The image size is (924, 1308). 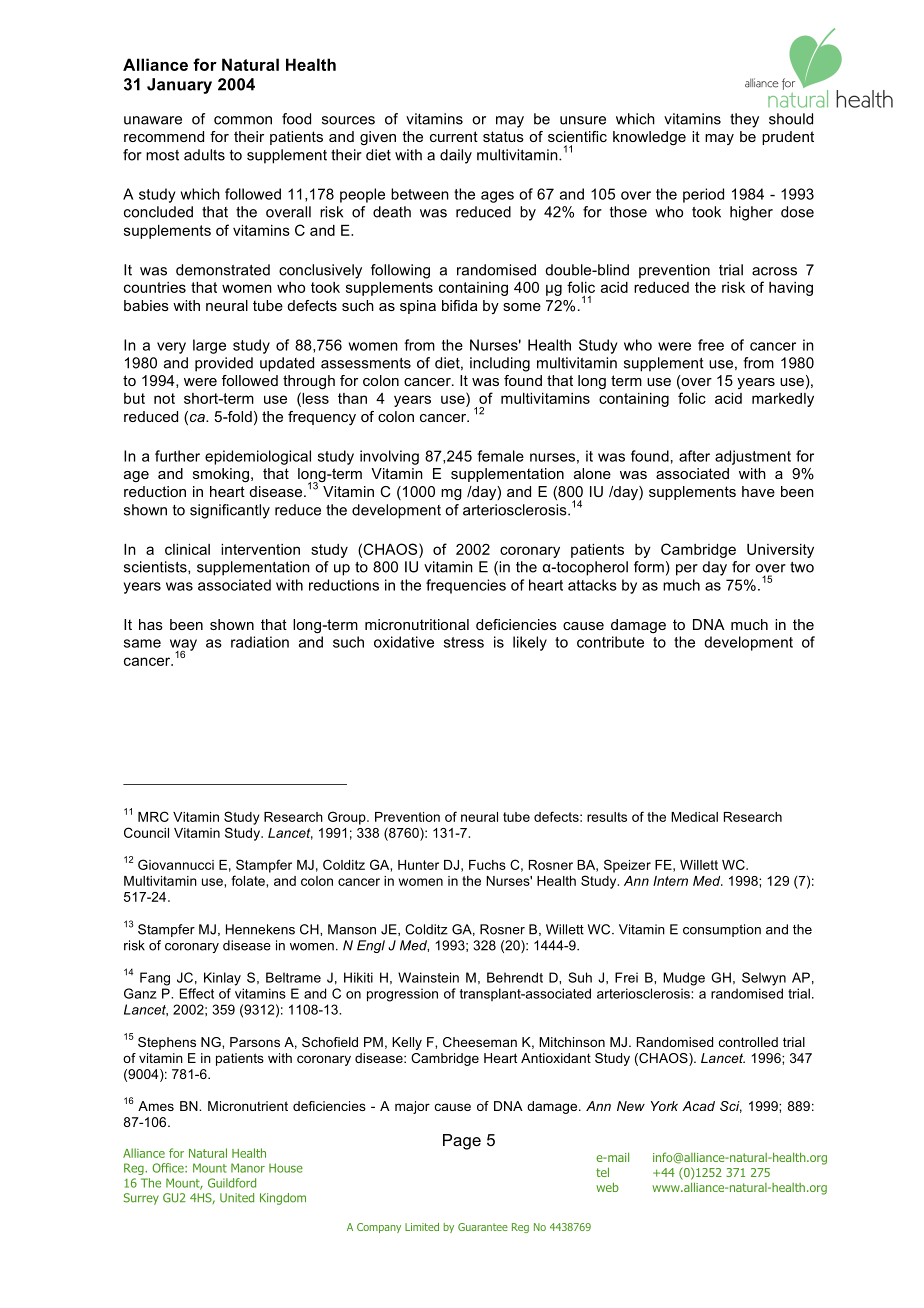 What do you see at coordinates (243, 120) in the document?
I see `common` at bounding box center [243, 120].
